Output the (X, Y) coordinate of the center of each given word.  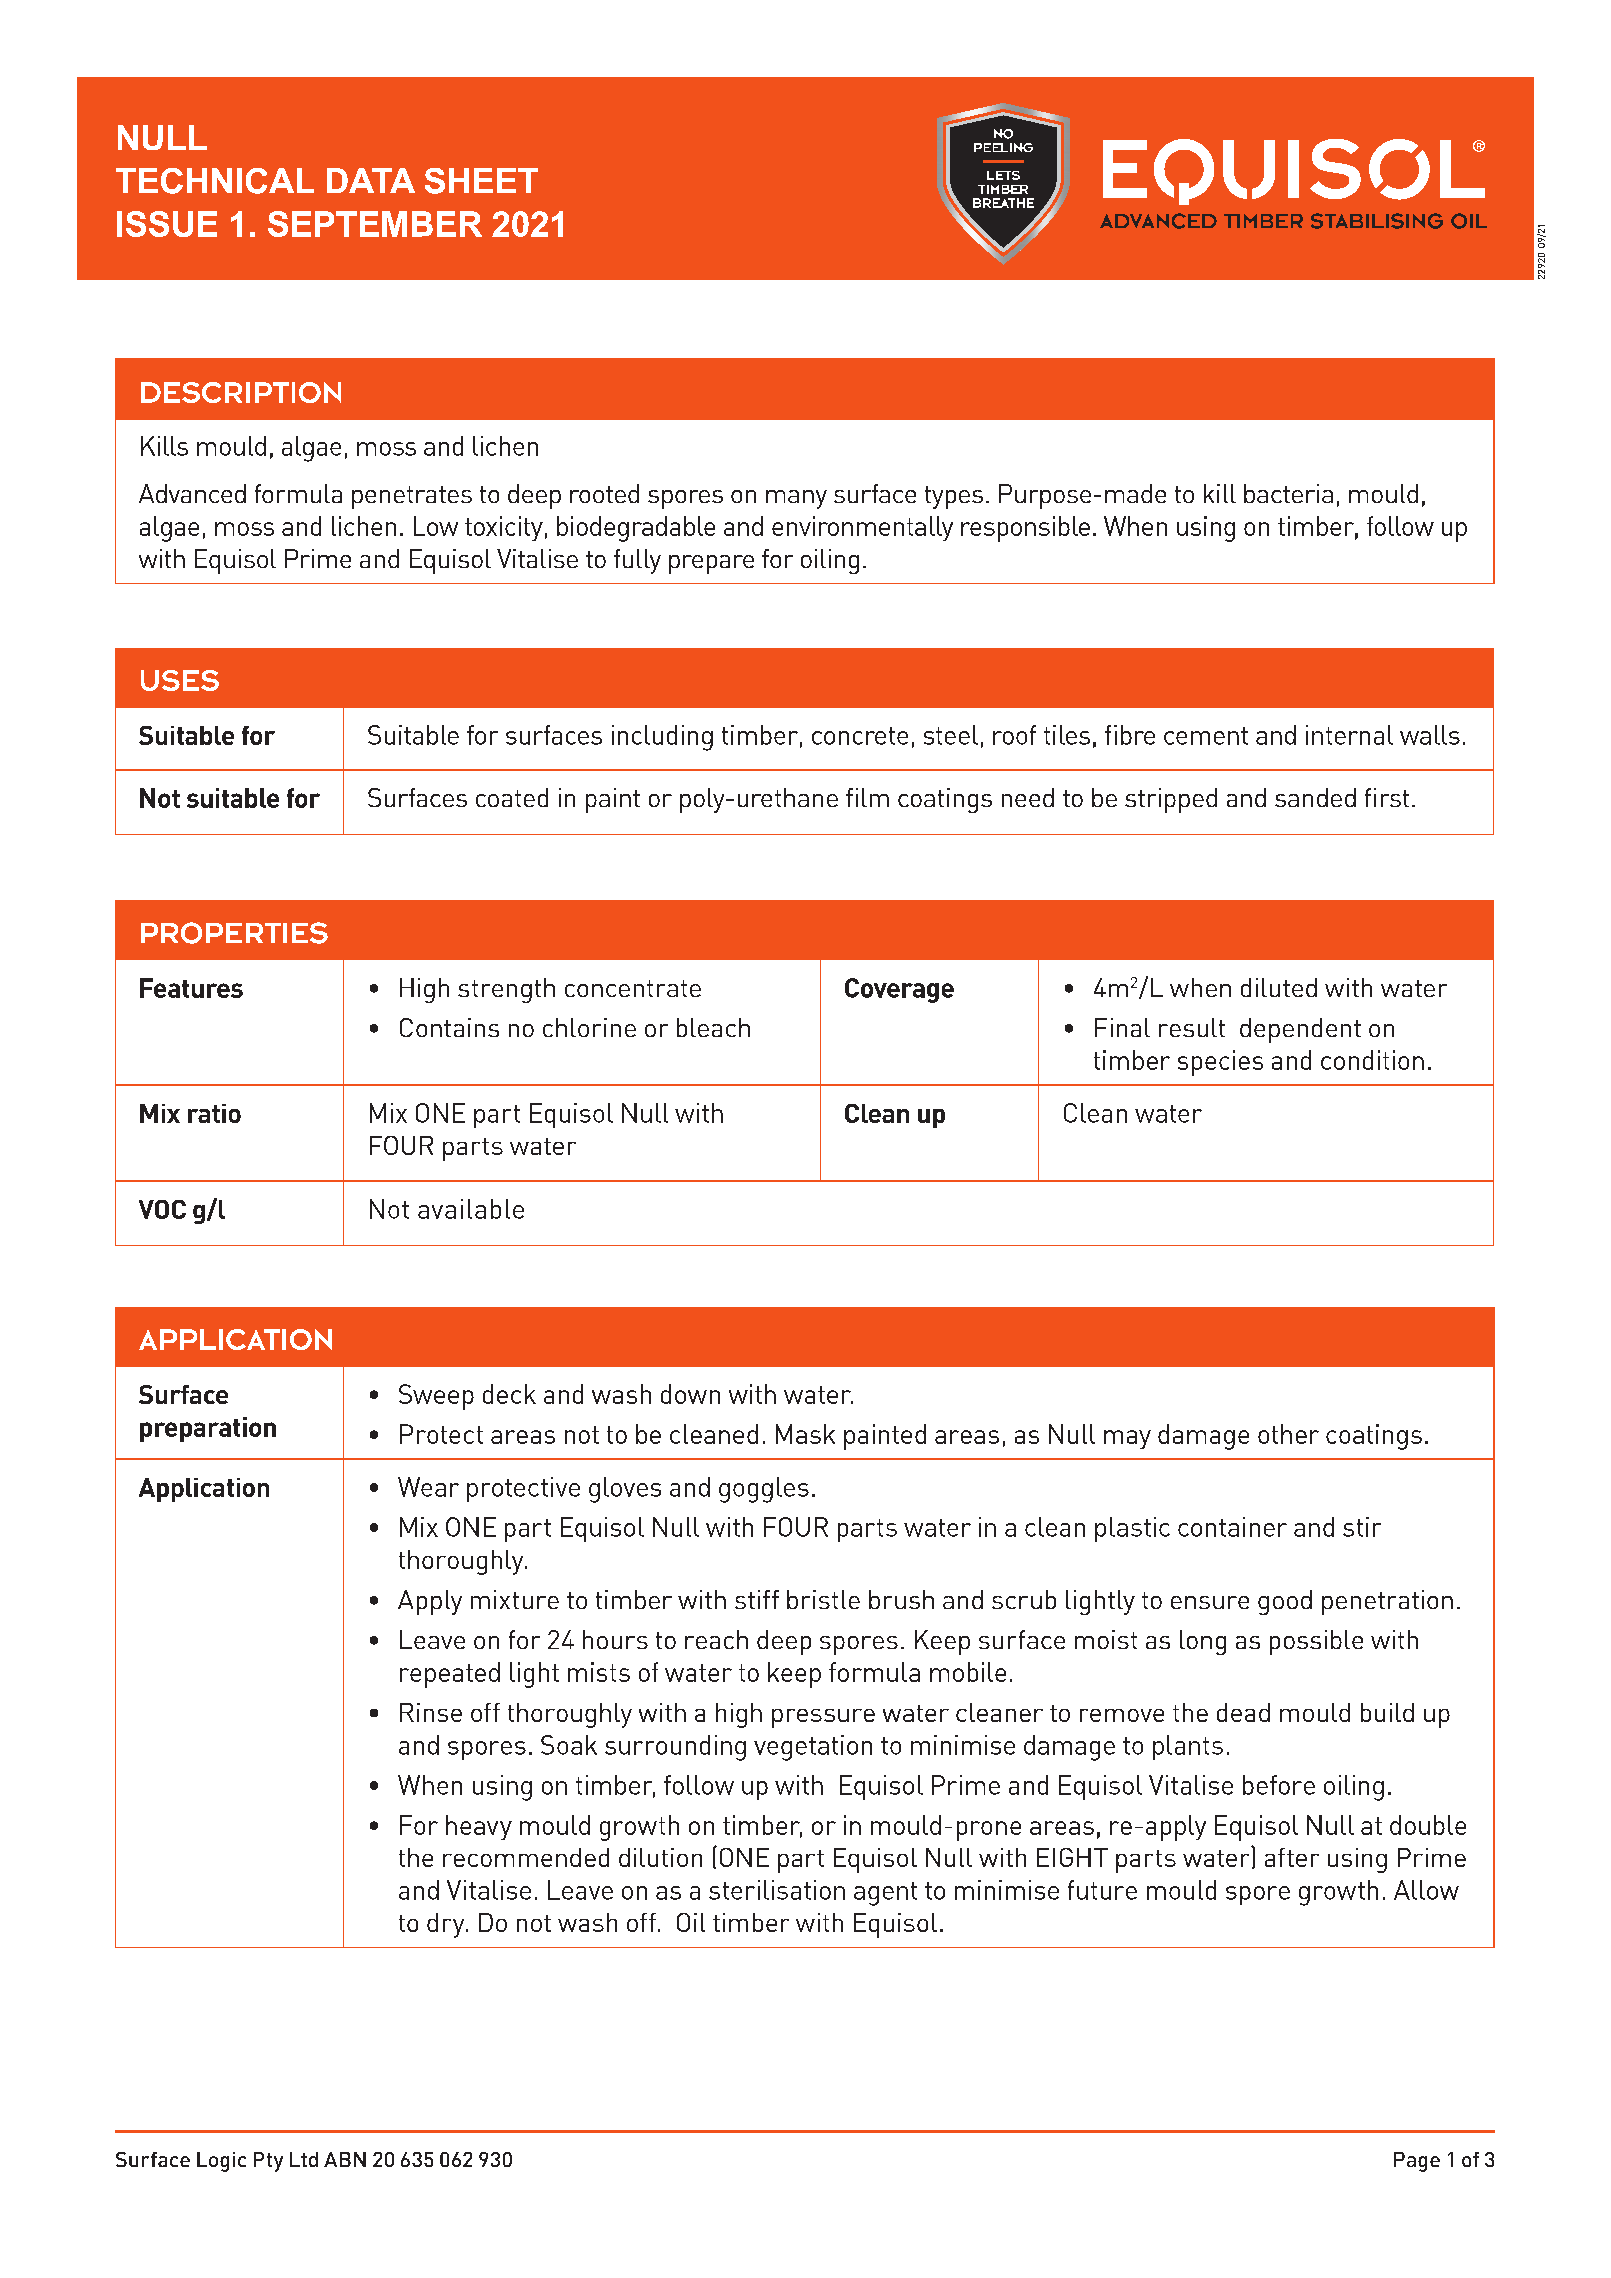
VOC (162, 1209)
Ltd (304, 2159)
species (1220, 1063)
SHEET (481, 181)
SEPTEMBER (375, 224)
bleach (713, 1027)
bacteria (1288, 493)
